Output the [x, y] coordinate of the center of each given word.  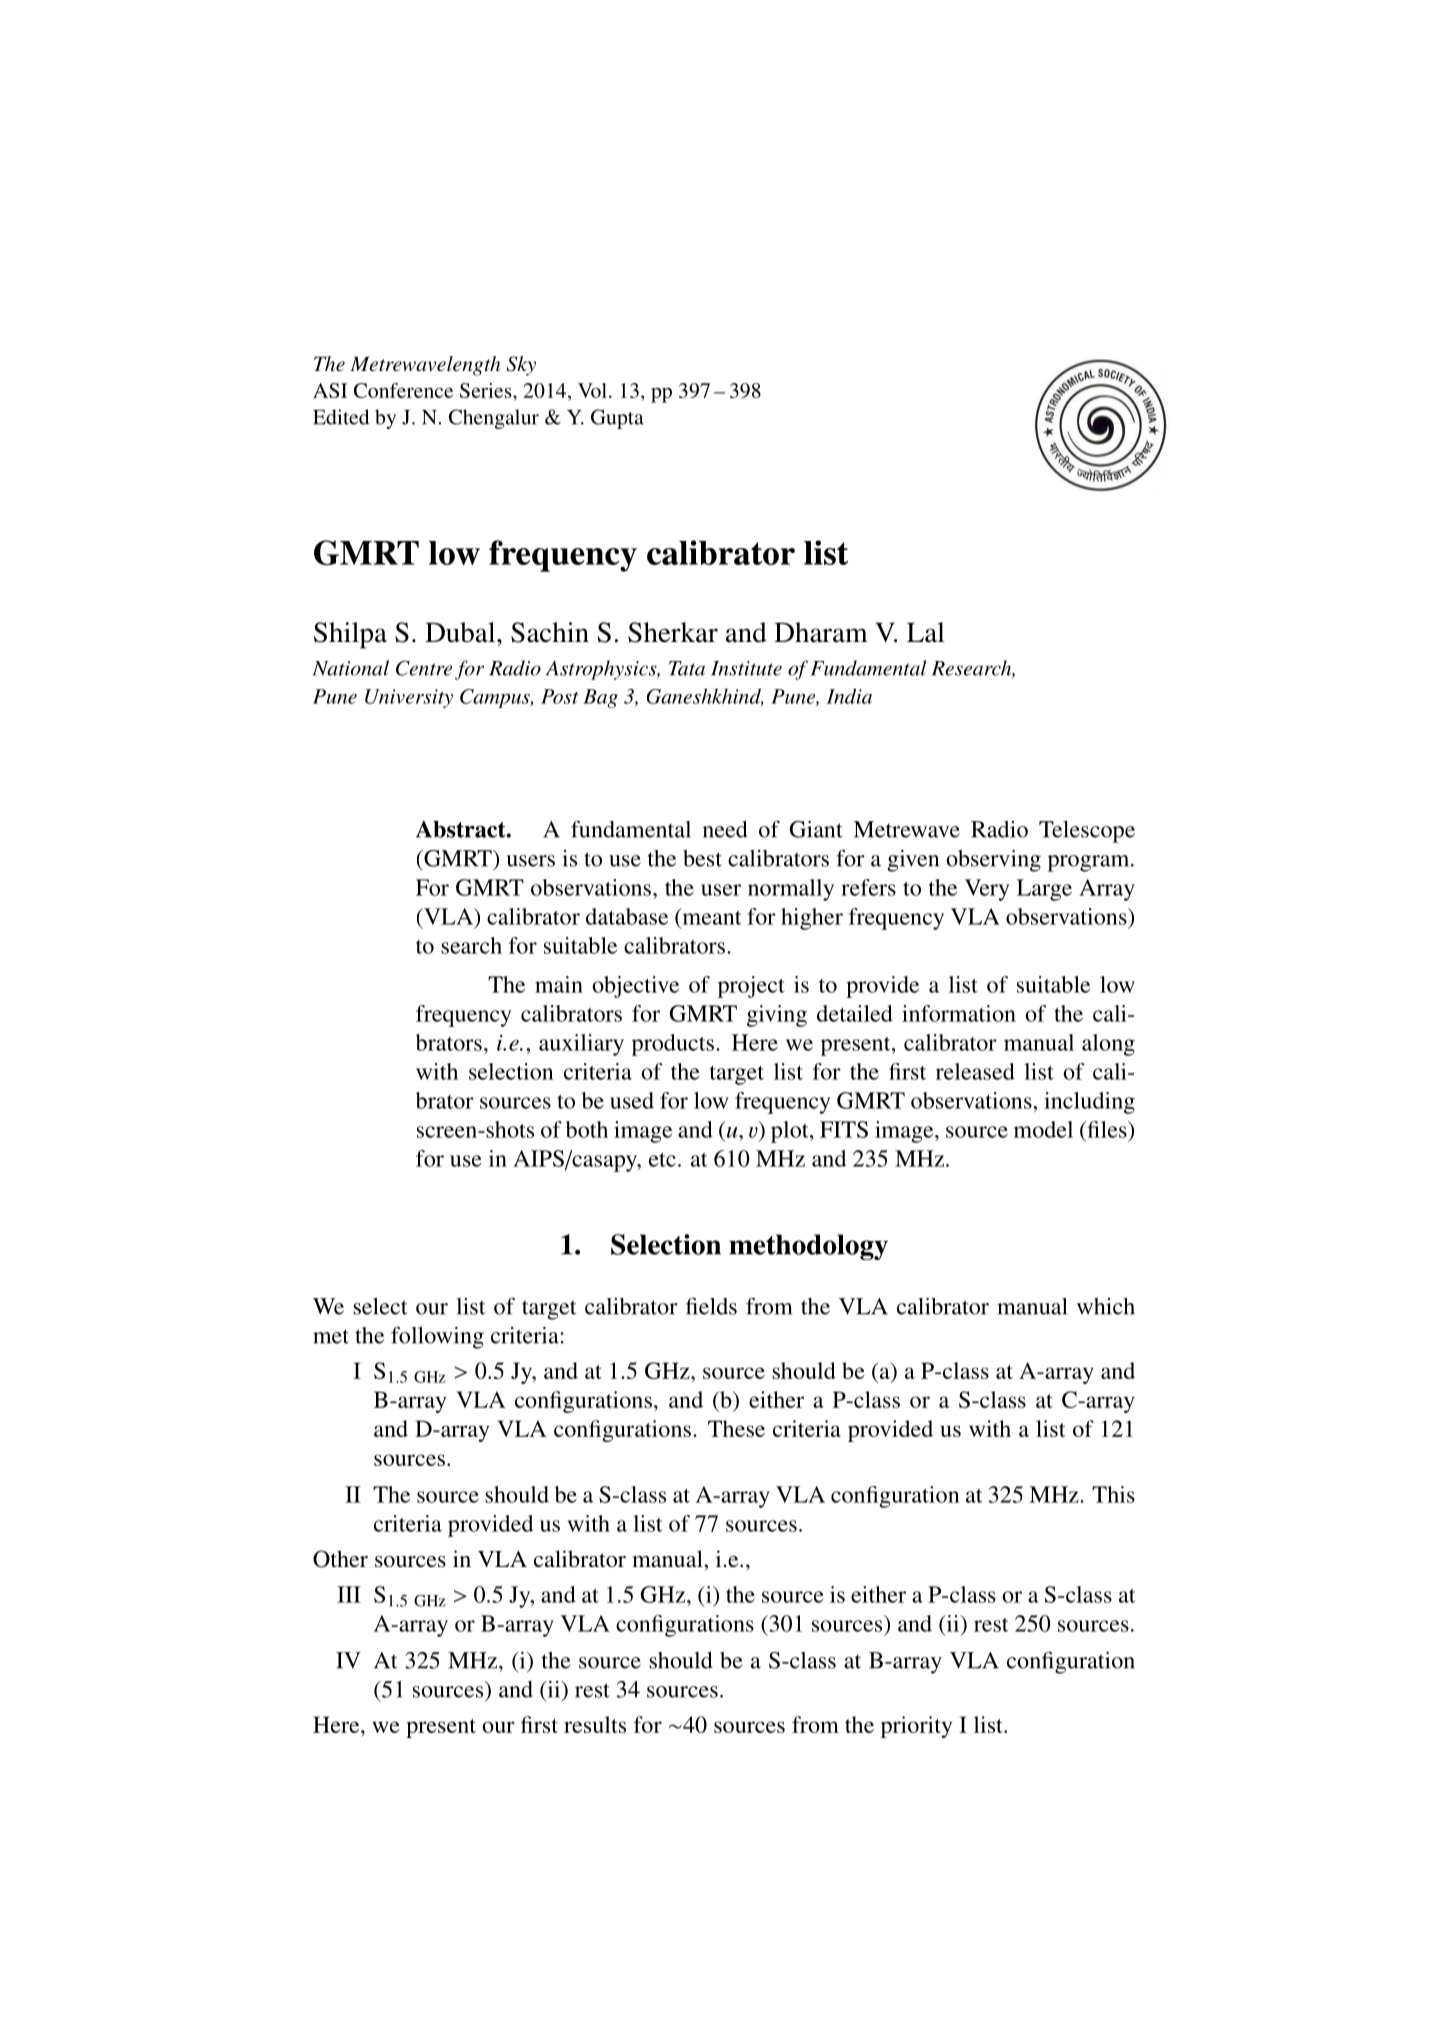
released [975, 1071]
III [349, 1594]
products [673, 1045]
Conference [403, 390]
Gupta [617, 419]
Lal [926, 632]
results [595, 1724]
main [559, 984]
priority [916, 1727]
